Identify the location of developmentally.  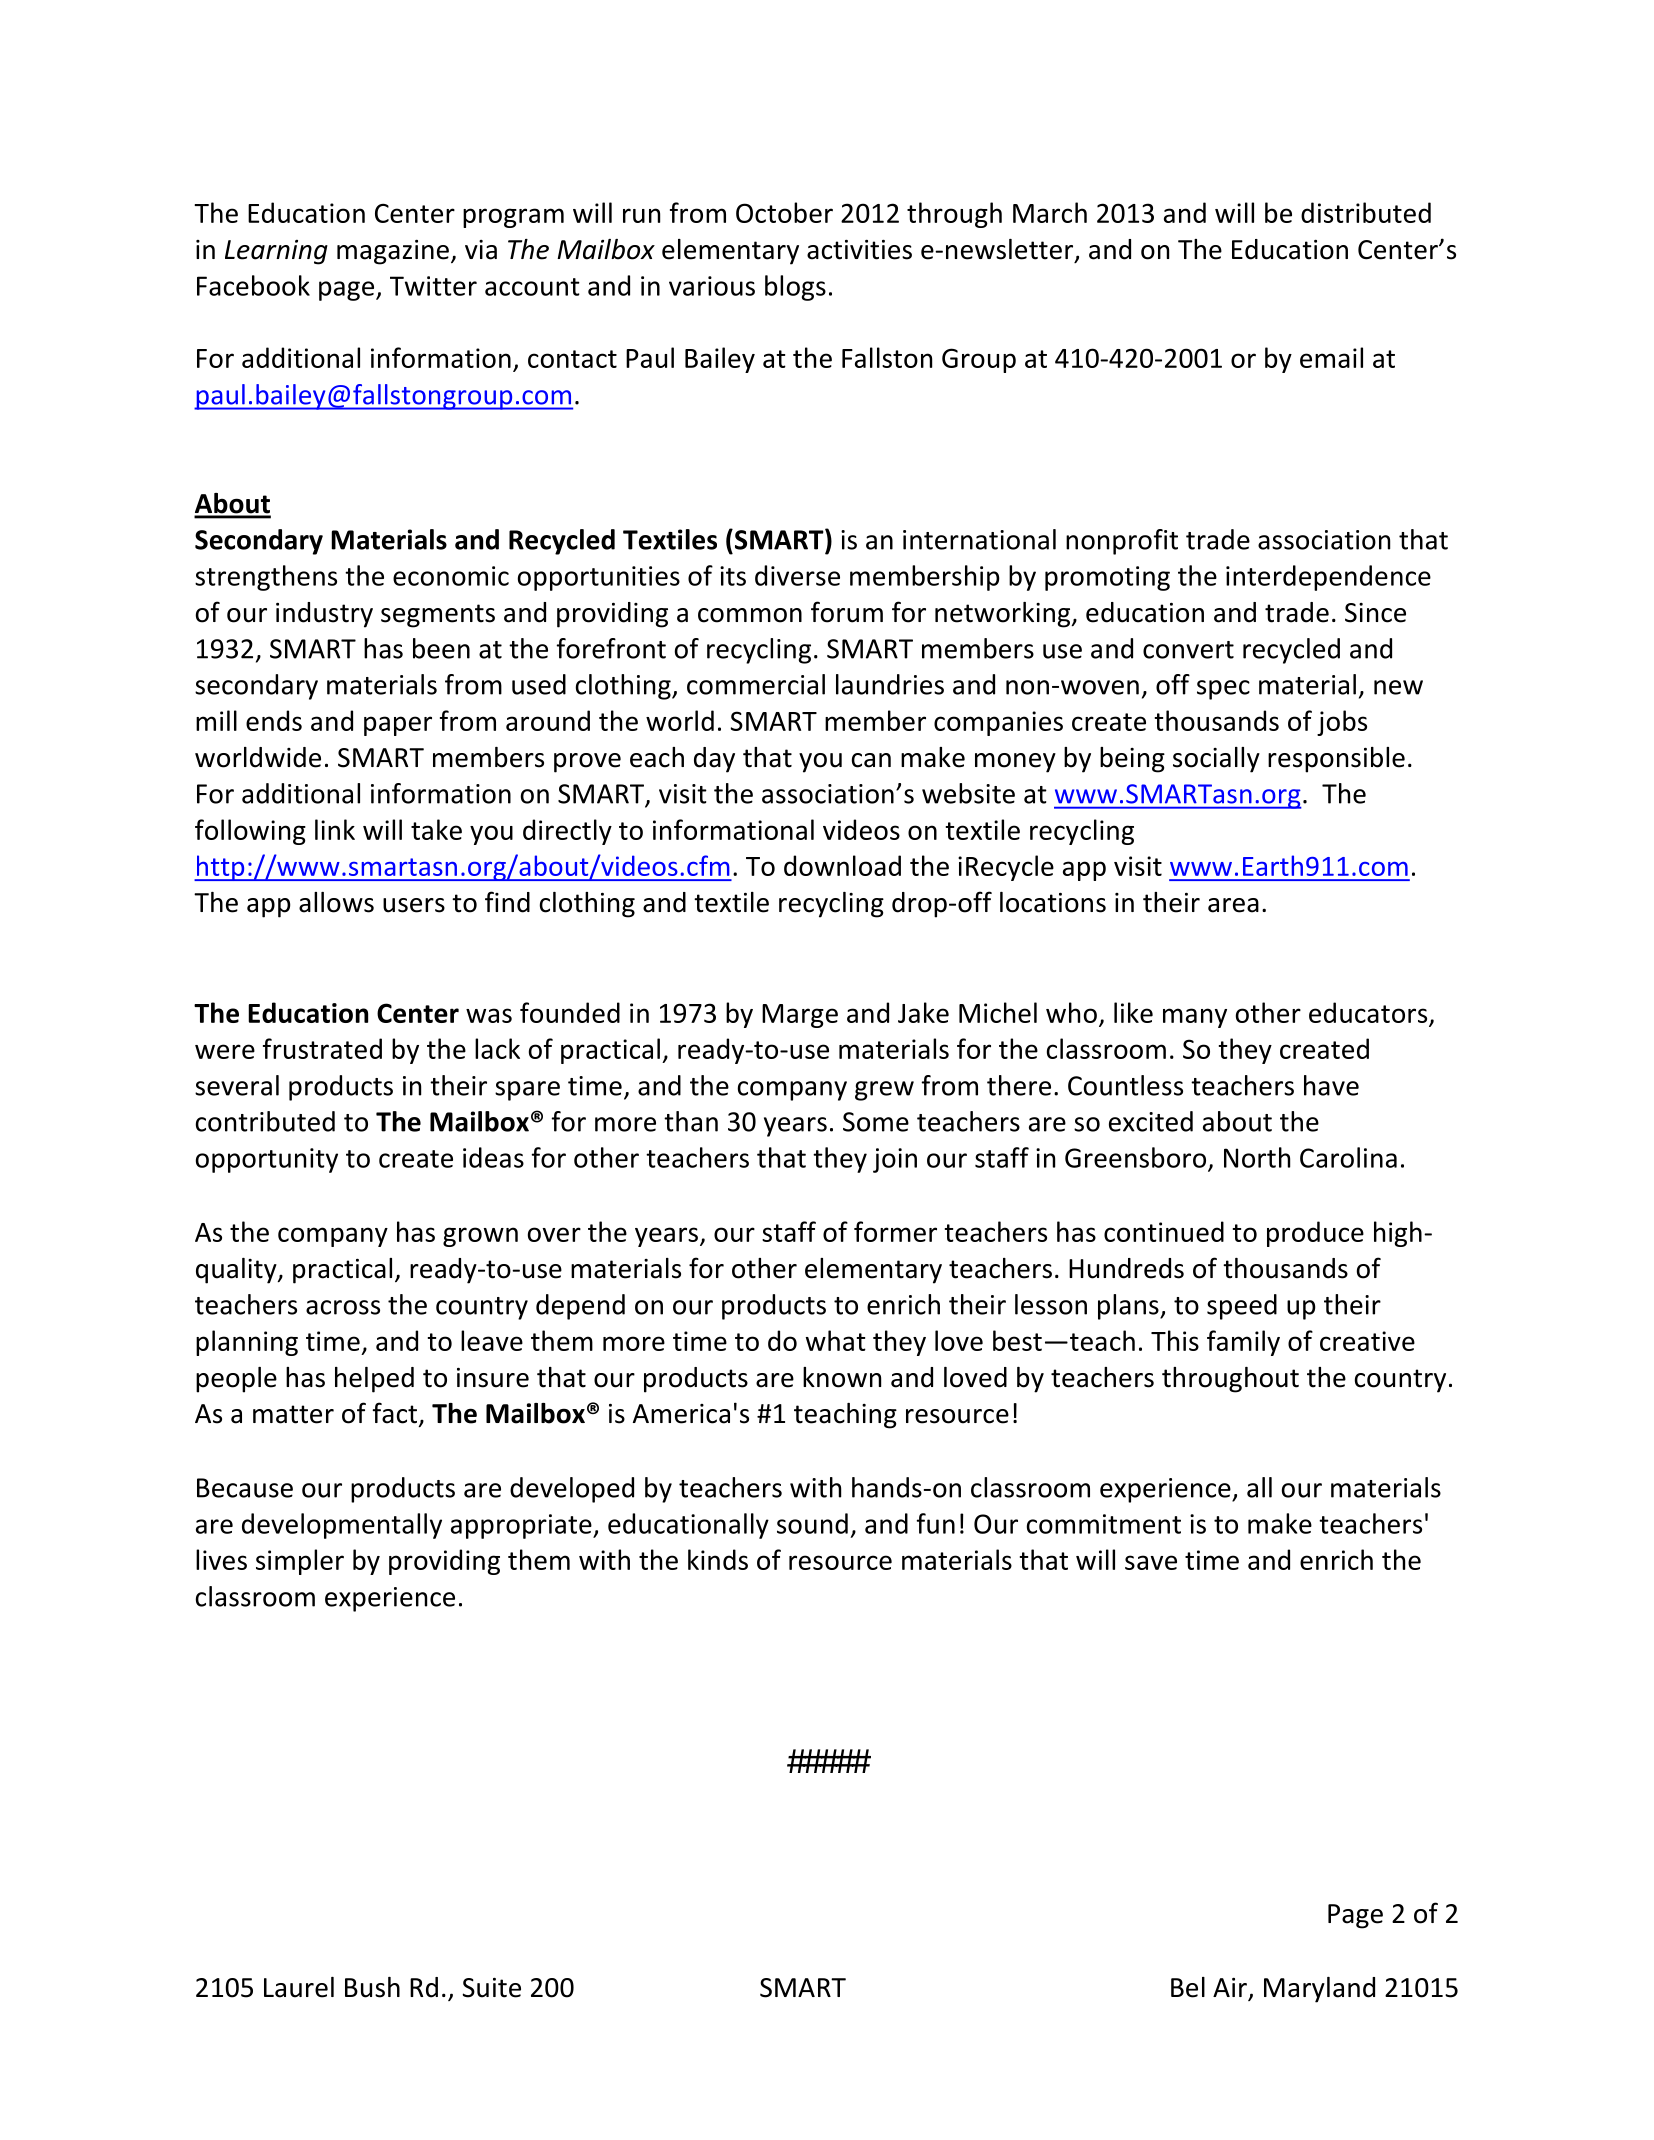
(342, 1526).
